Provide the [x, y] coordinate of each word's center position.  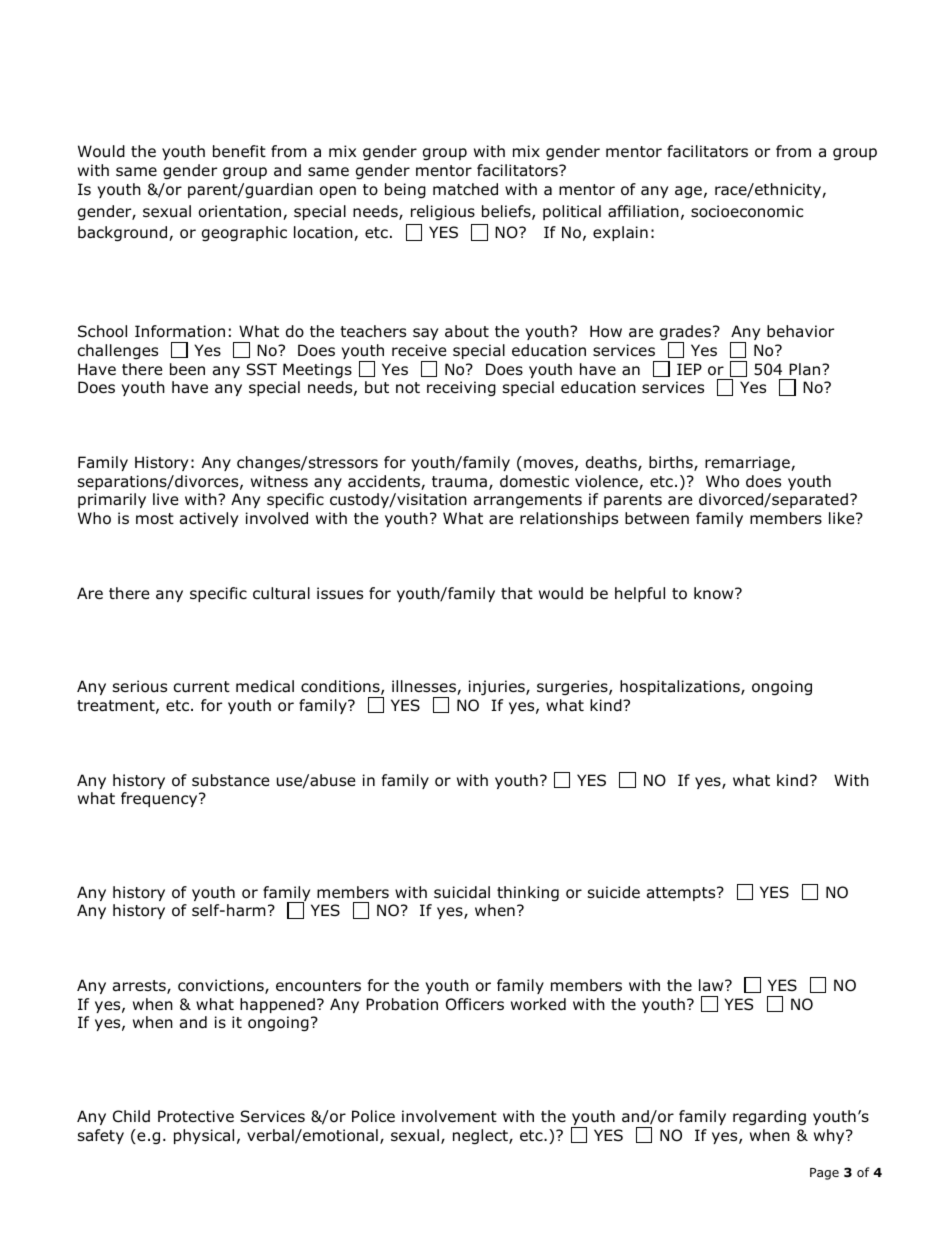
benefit [239, 151]
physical [204, 1136]
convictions [222, 986]
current [202, 687]
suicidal [462, 892]
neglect [481, 1136]
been [187, 369]
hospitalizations [681, 687]
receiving [461, 388]
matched [465, 189]
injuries [498, 687]
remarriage [748, 463]
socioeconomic [747, 211]
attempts [682, 894]
